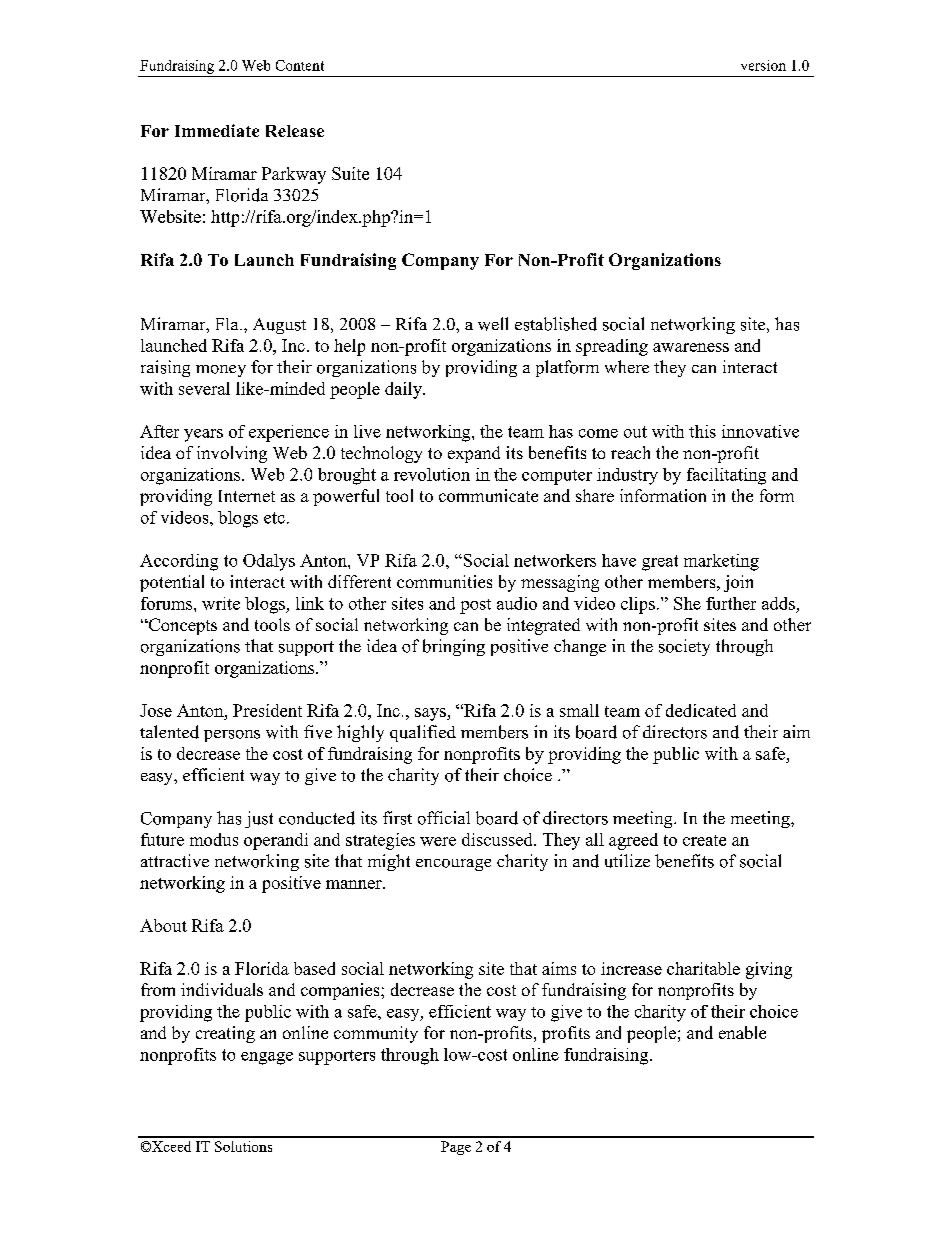  What do you see at coordinates (702, 431) in the image?
I see `this` at bounding box center [702, 431].
